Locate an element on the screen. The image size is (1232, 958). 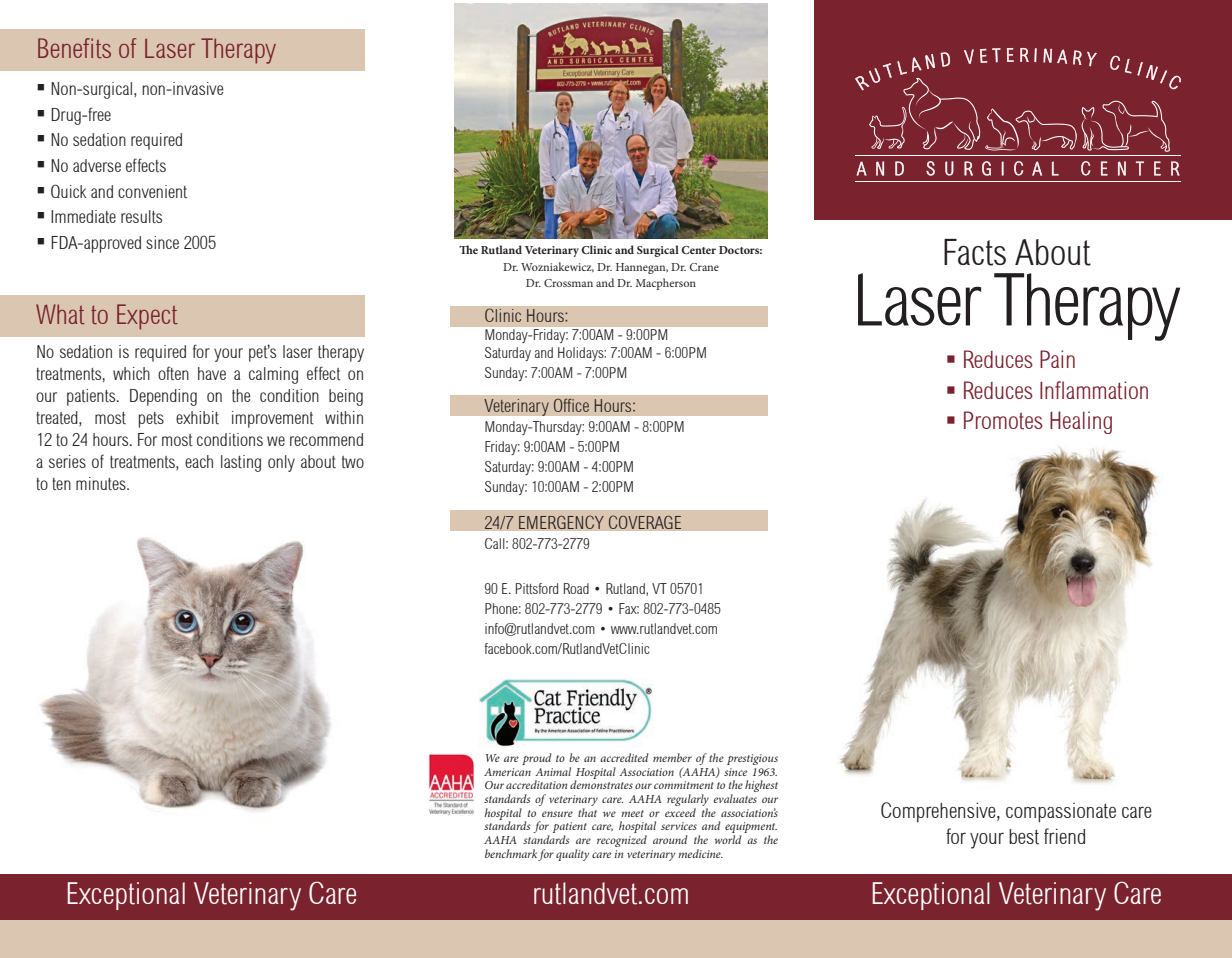
Facts is located at coordinates (975, 252).
